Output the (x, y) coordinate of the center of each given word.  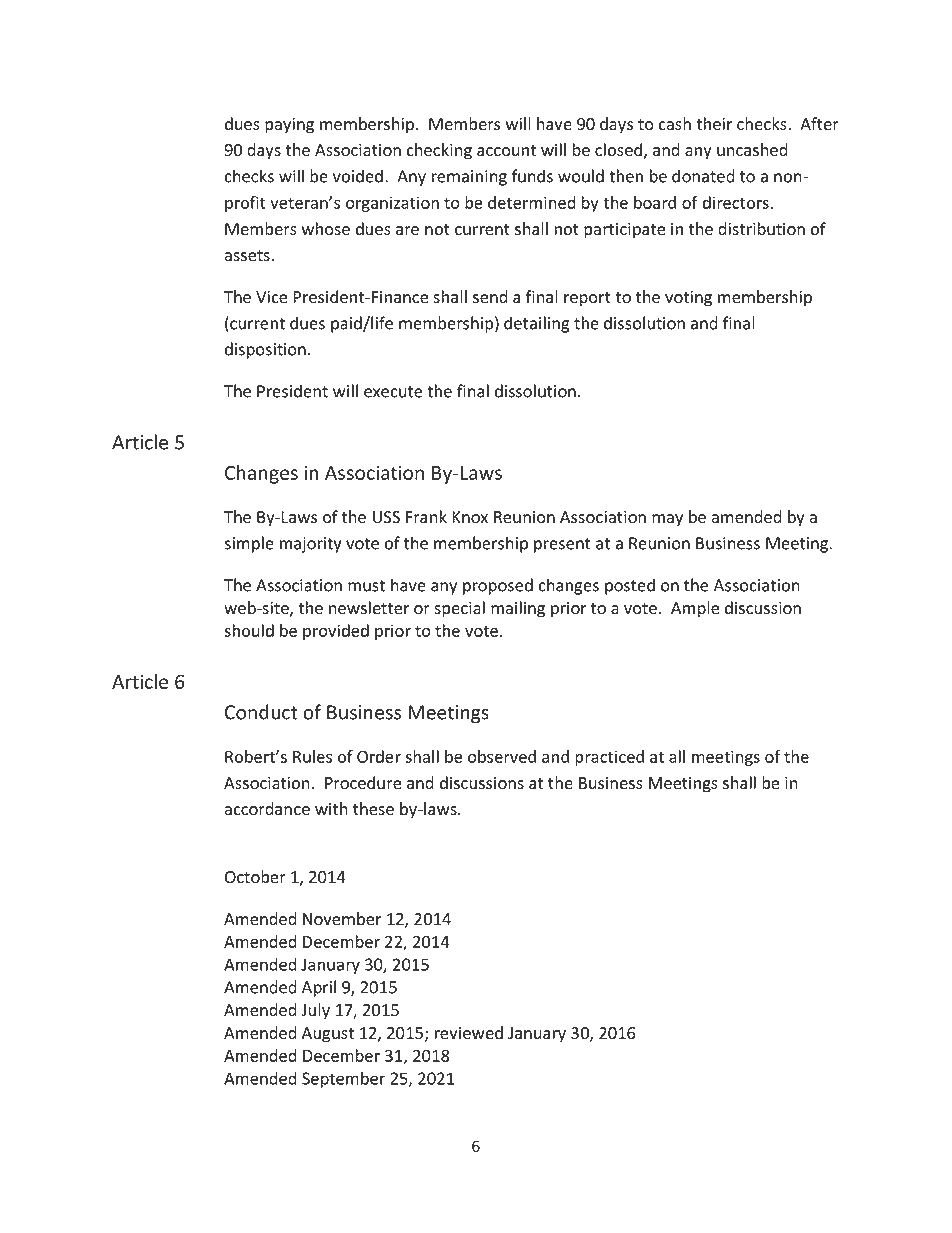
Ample (695, 609)
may (667, 520)
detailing (536, 324)
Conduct (261, 712)
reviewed (469, 1033)
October (255, 877)
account (506, 151)
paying (289, 126)
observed (502, 756)
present (562, 545)
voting (688, 299)
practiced (609, 758)
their (714, 124)
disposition (265, 350)
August (328, 1035)
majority (311, 545)
